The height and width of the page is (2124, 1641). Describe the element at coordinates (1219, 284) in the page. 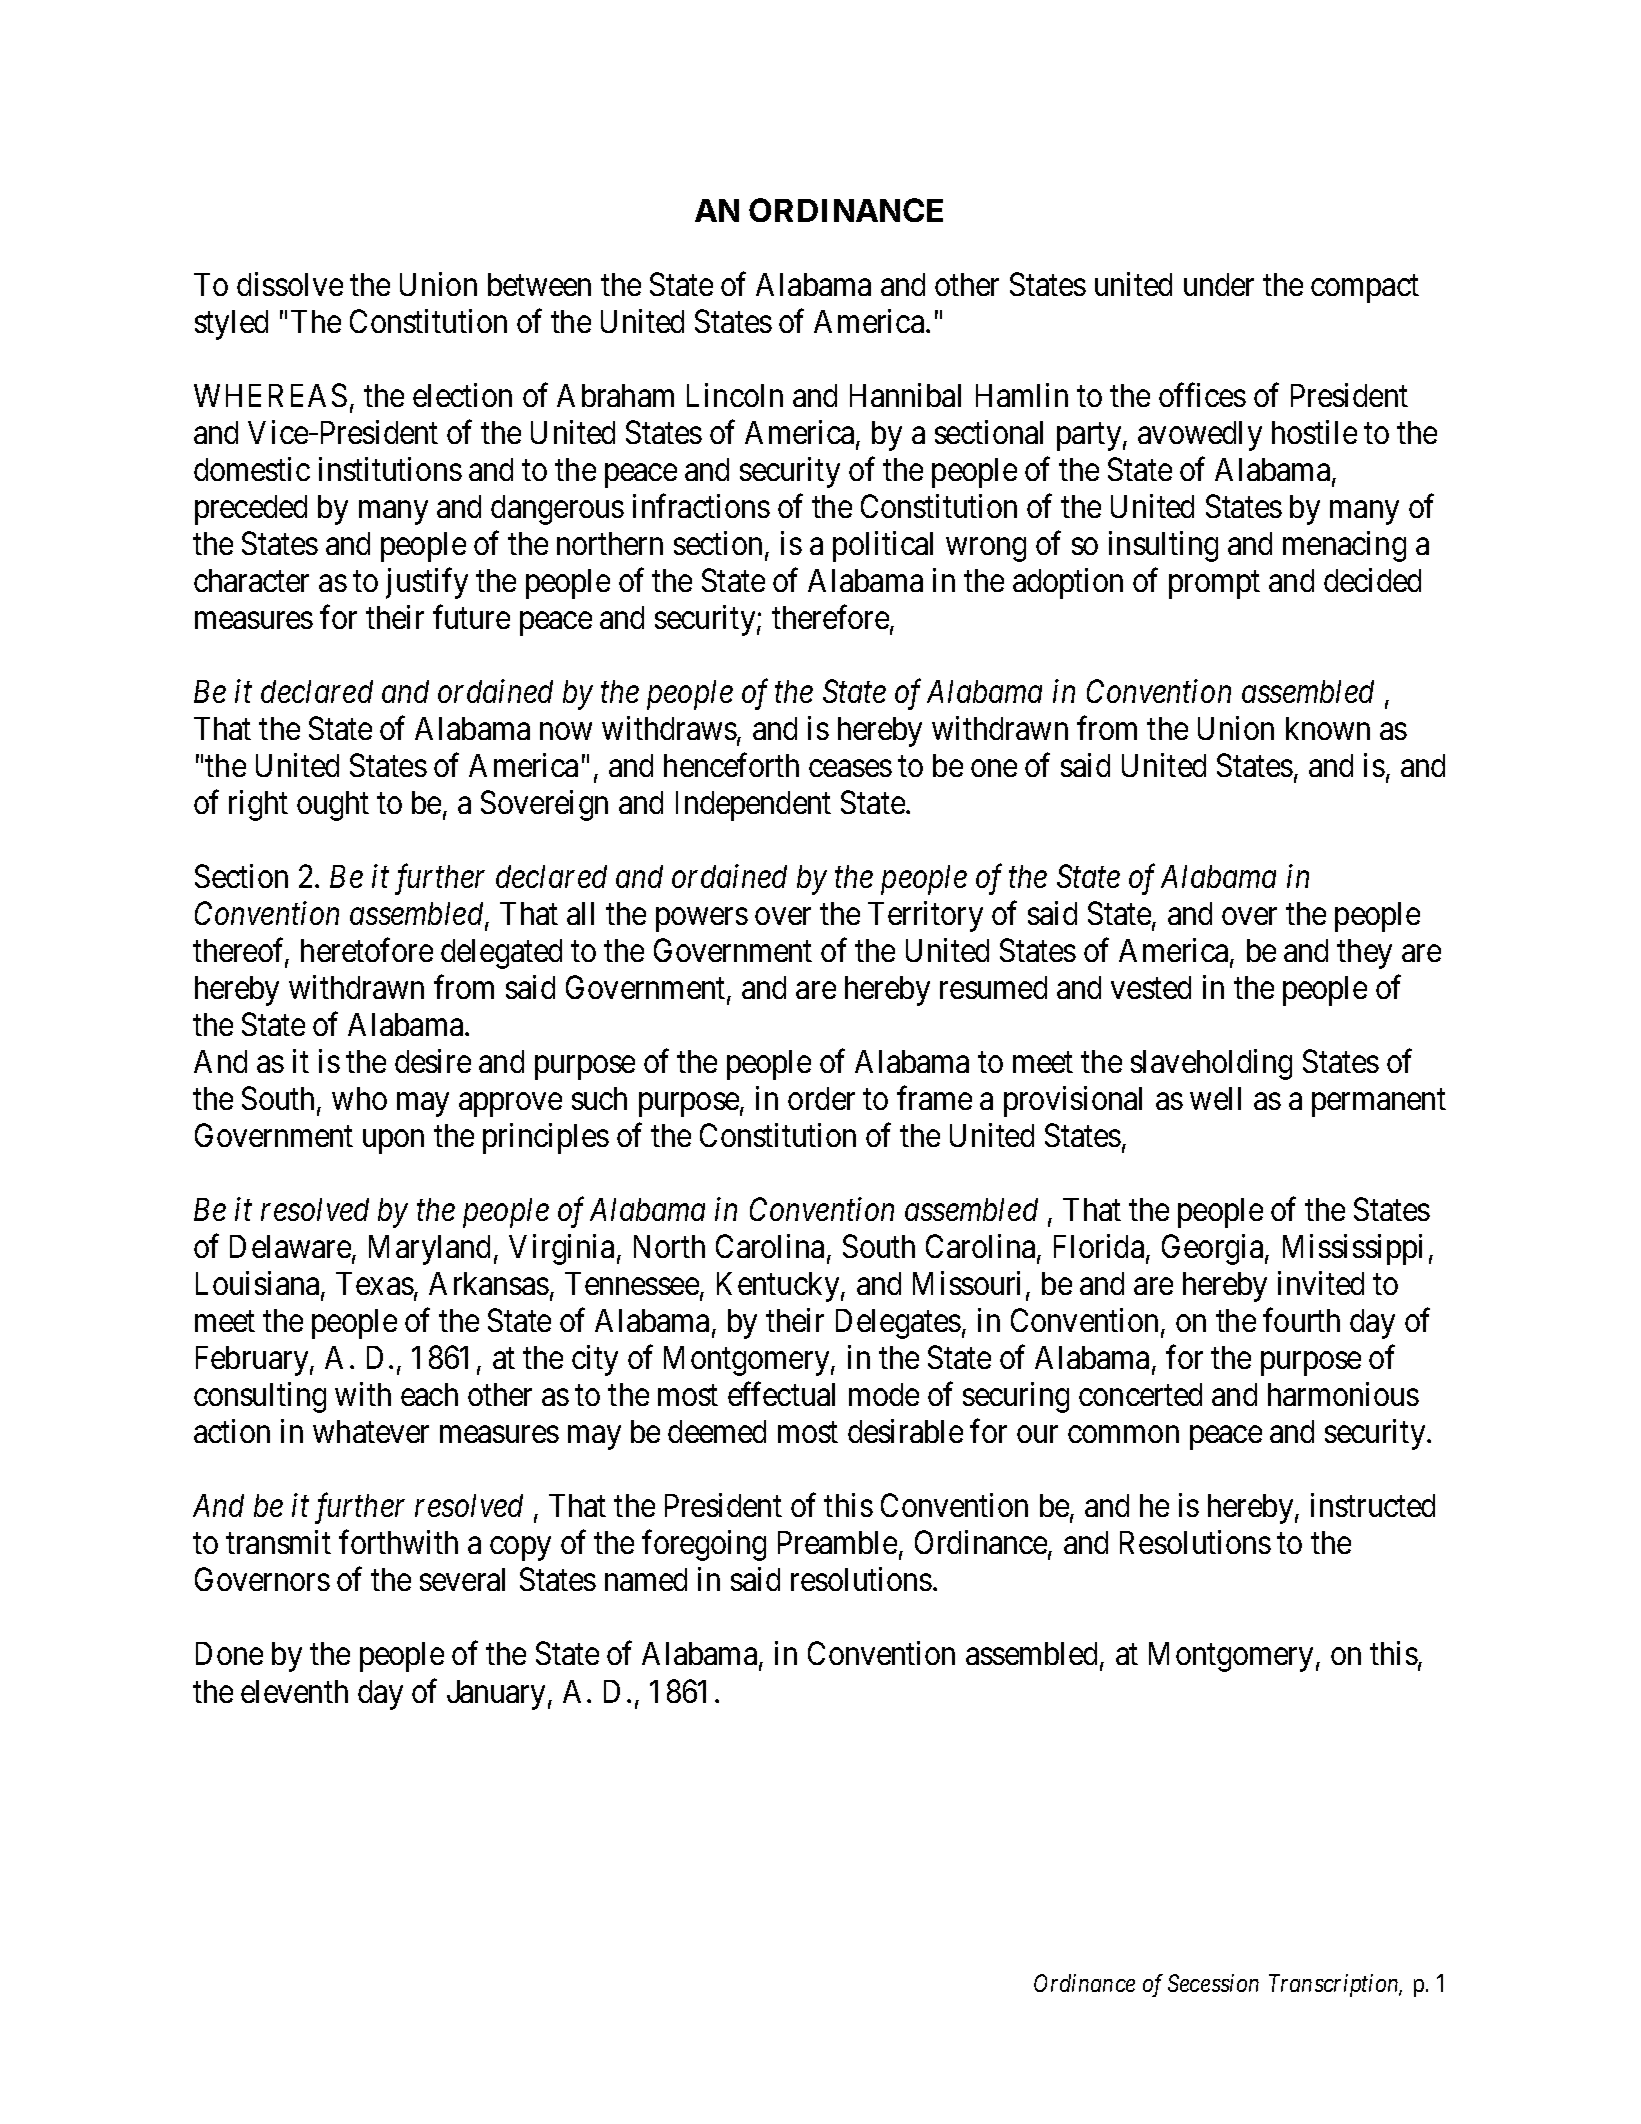

I see `under` at that location.
